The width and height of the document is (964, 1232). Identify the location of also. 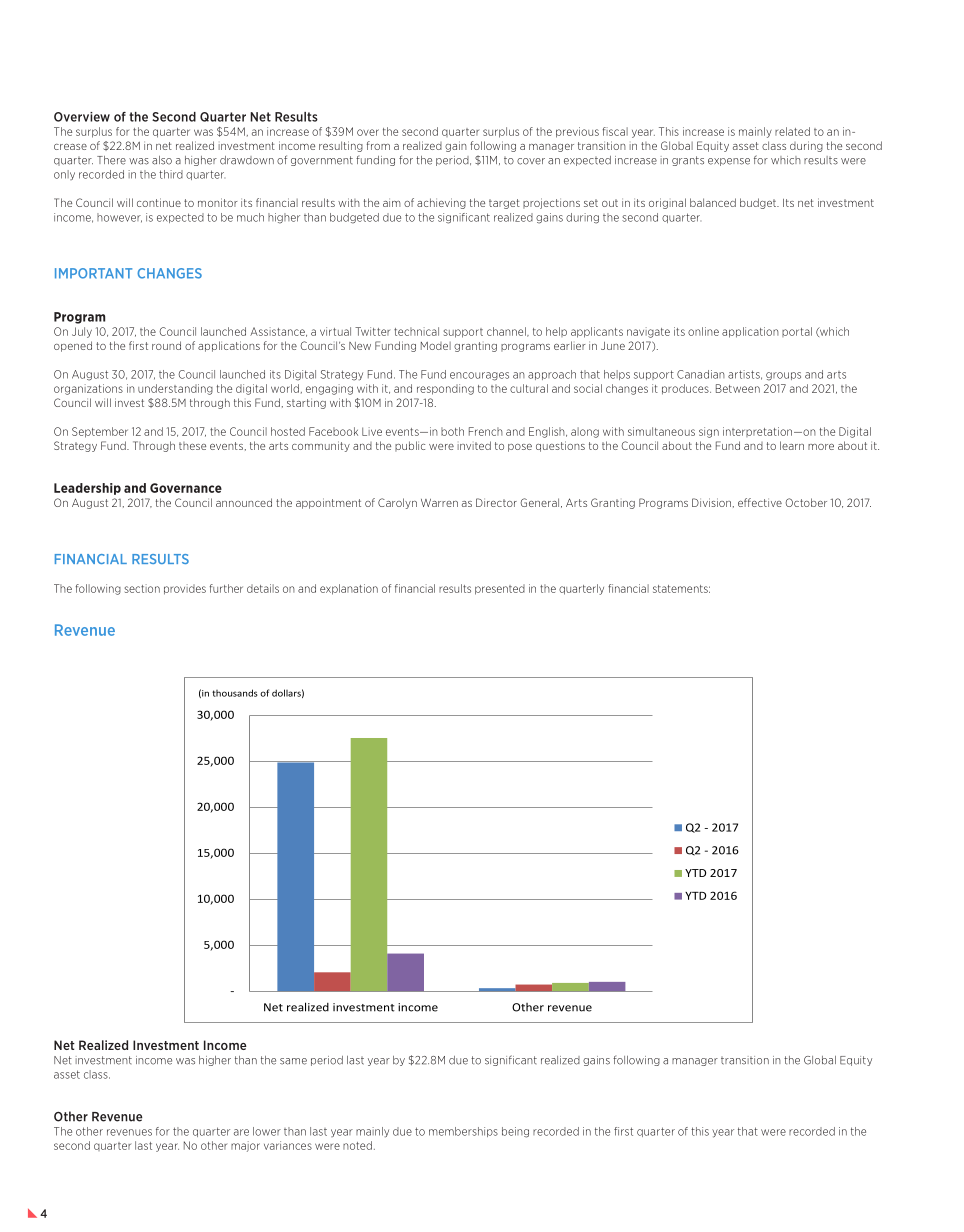
(162, 160).
